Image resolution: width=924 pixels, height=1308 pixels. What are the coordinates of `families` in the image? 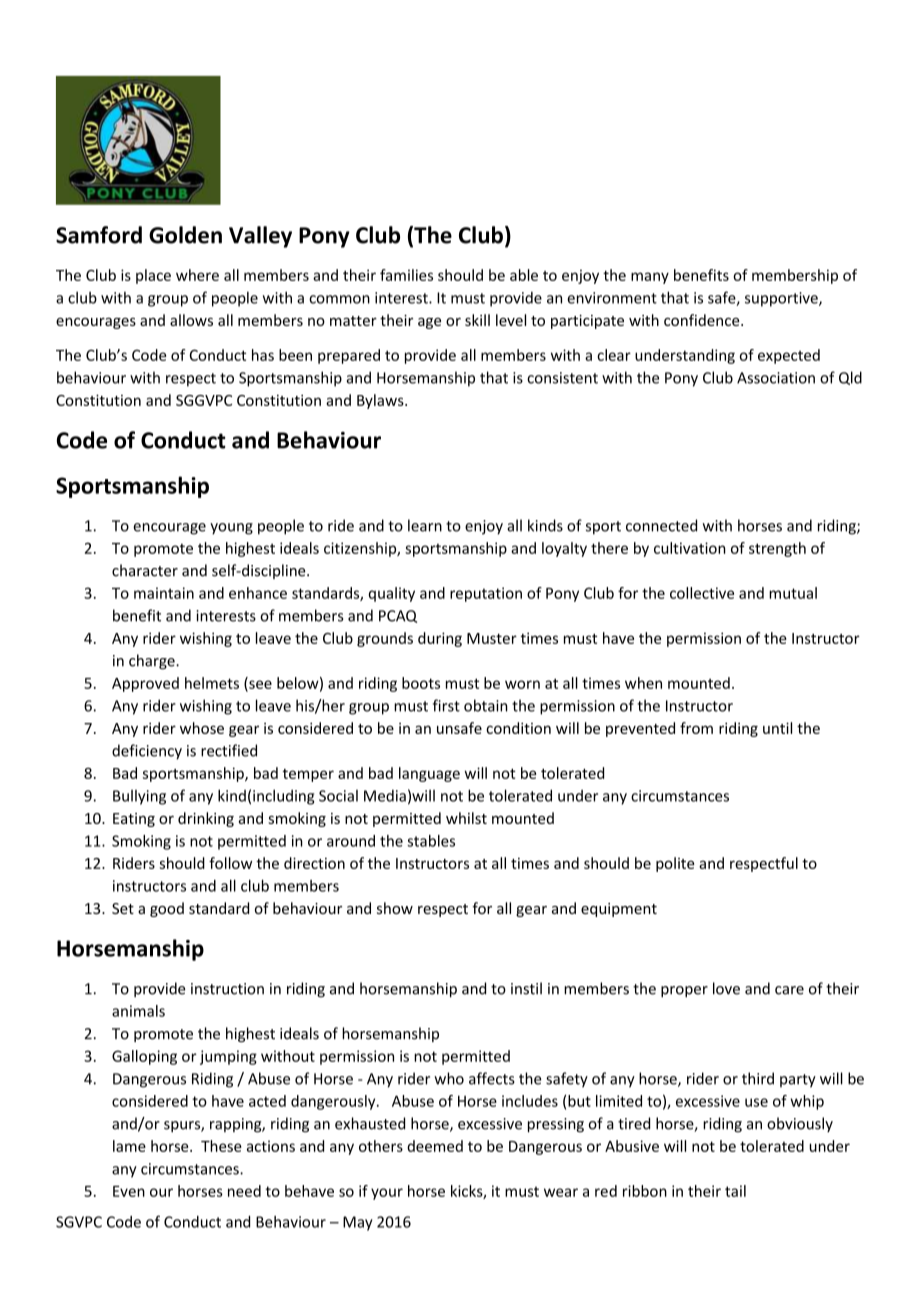 It's located at (406, 275).
